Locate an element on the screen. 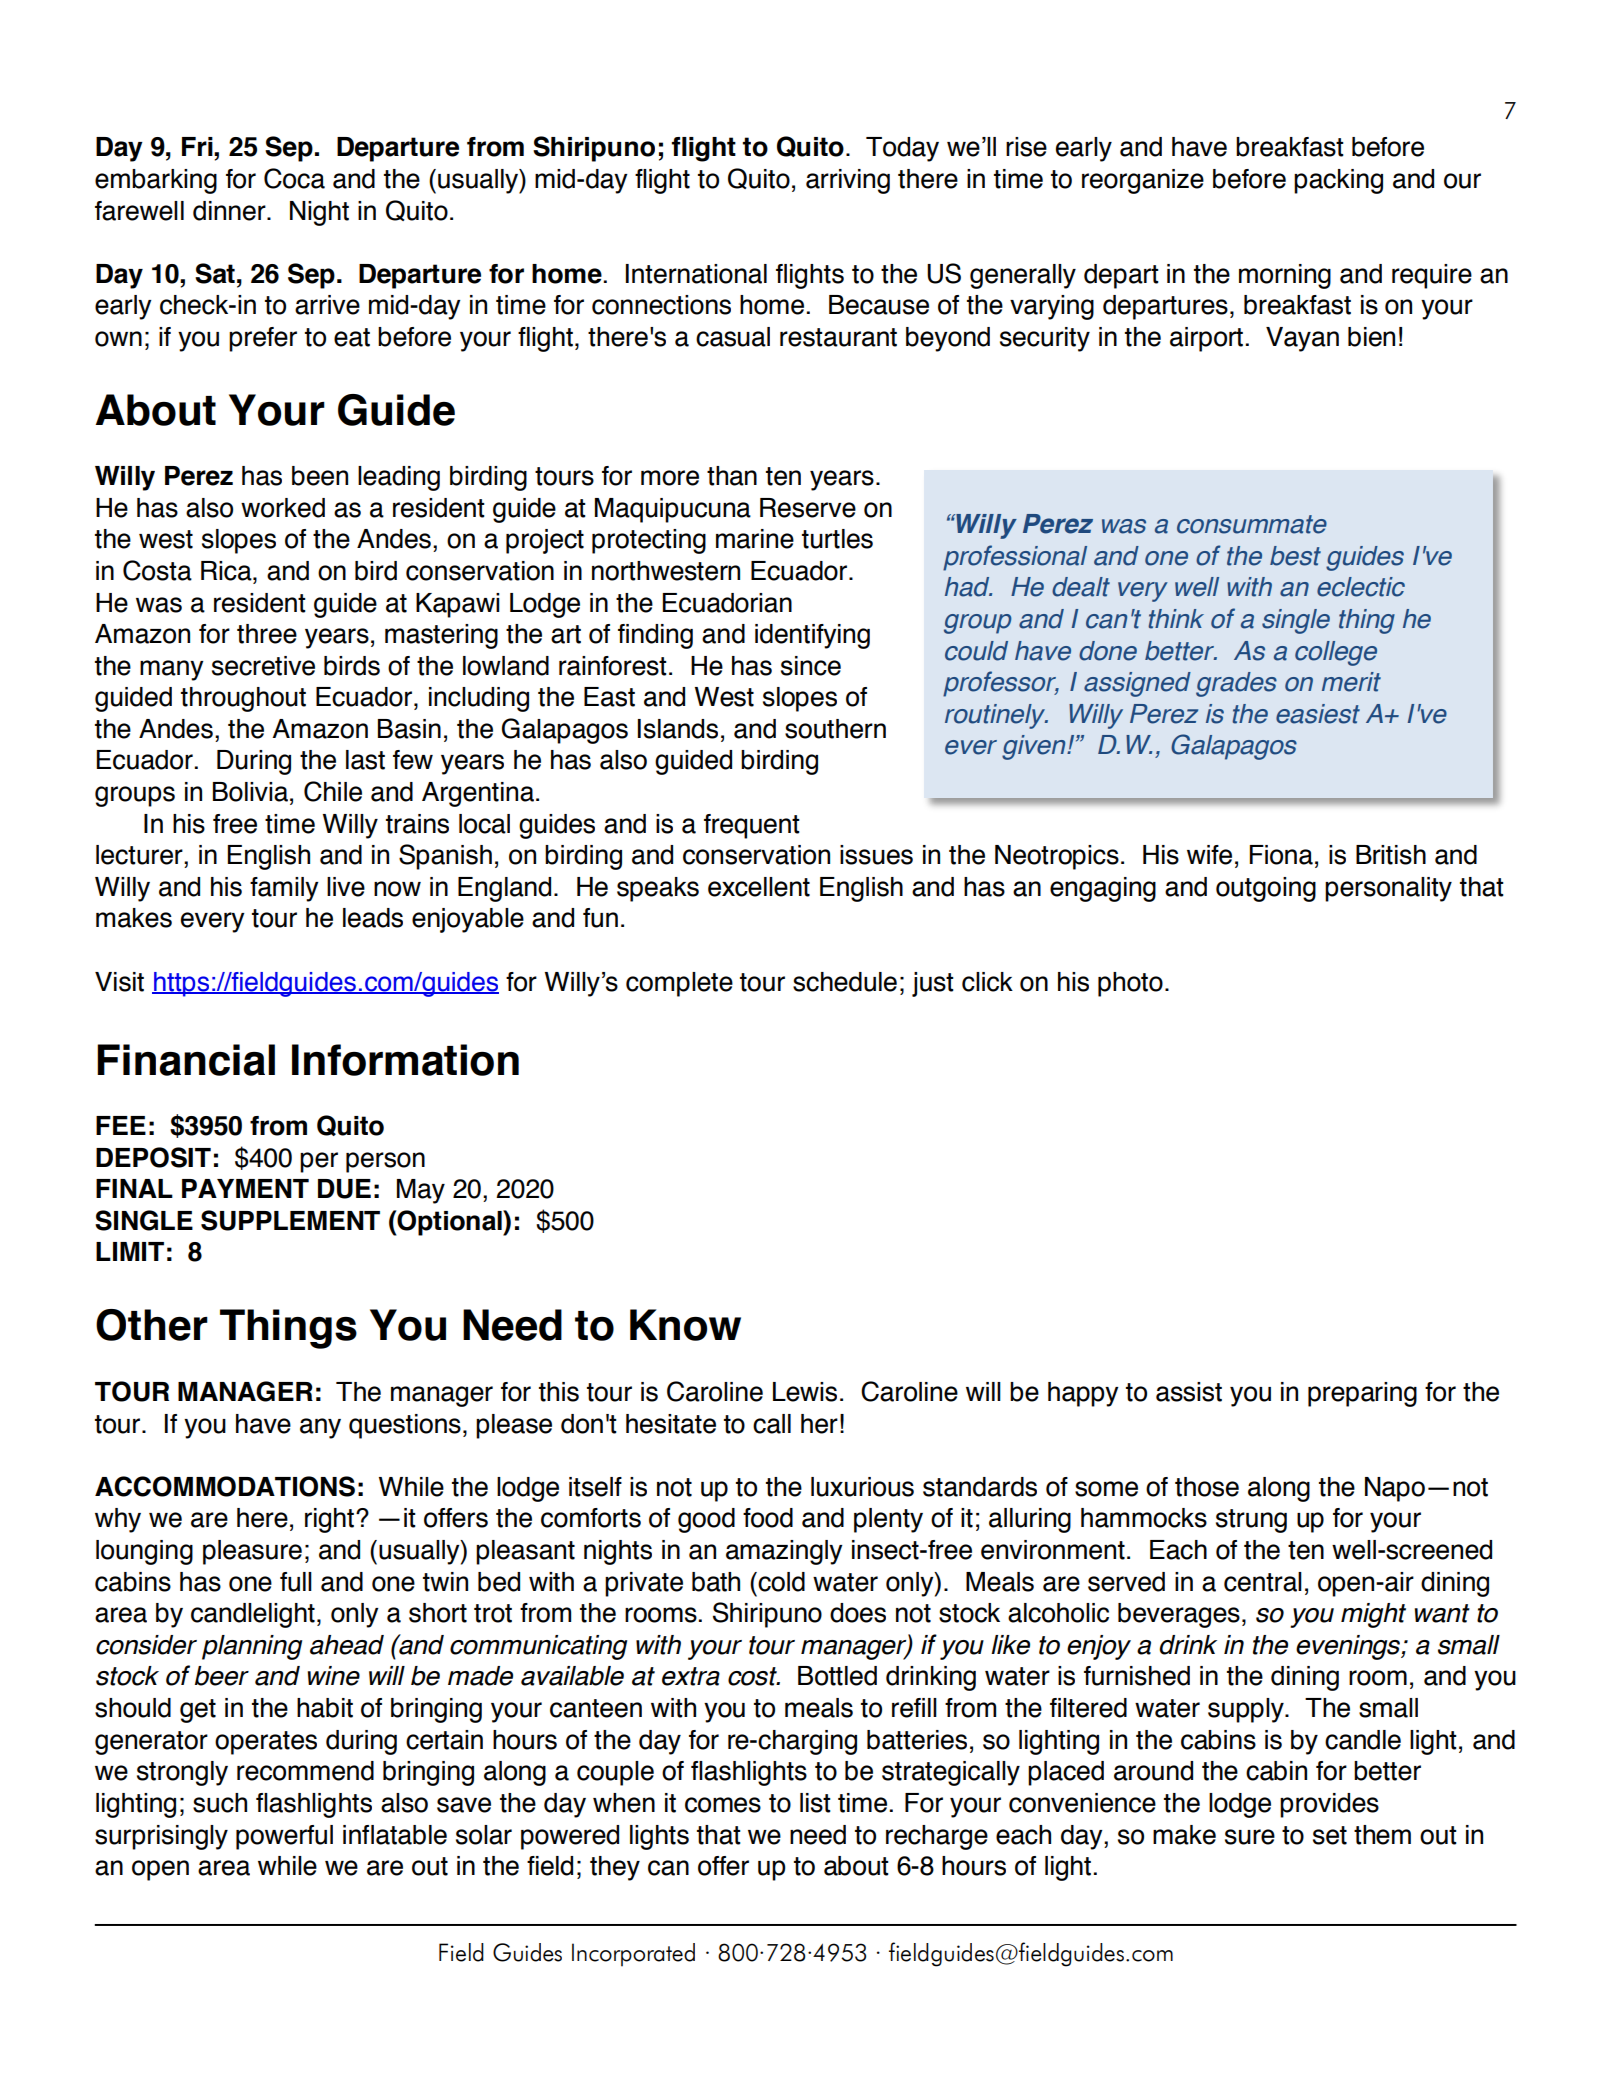  schedule is located at coordinates (845, 982).
